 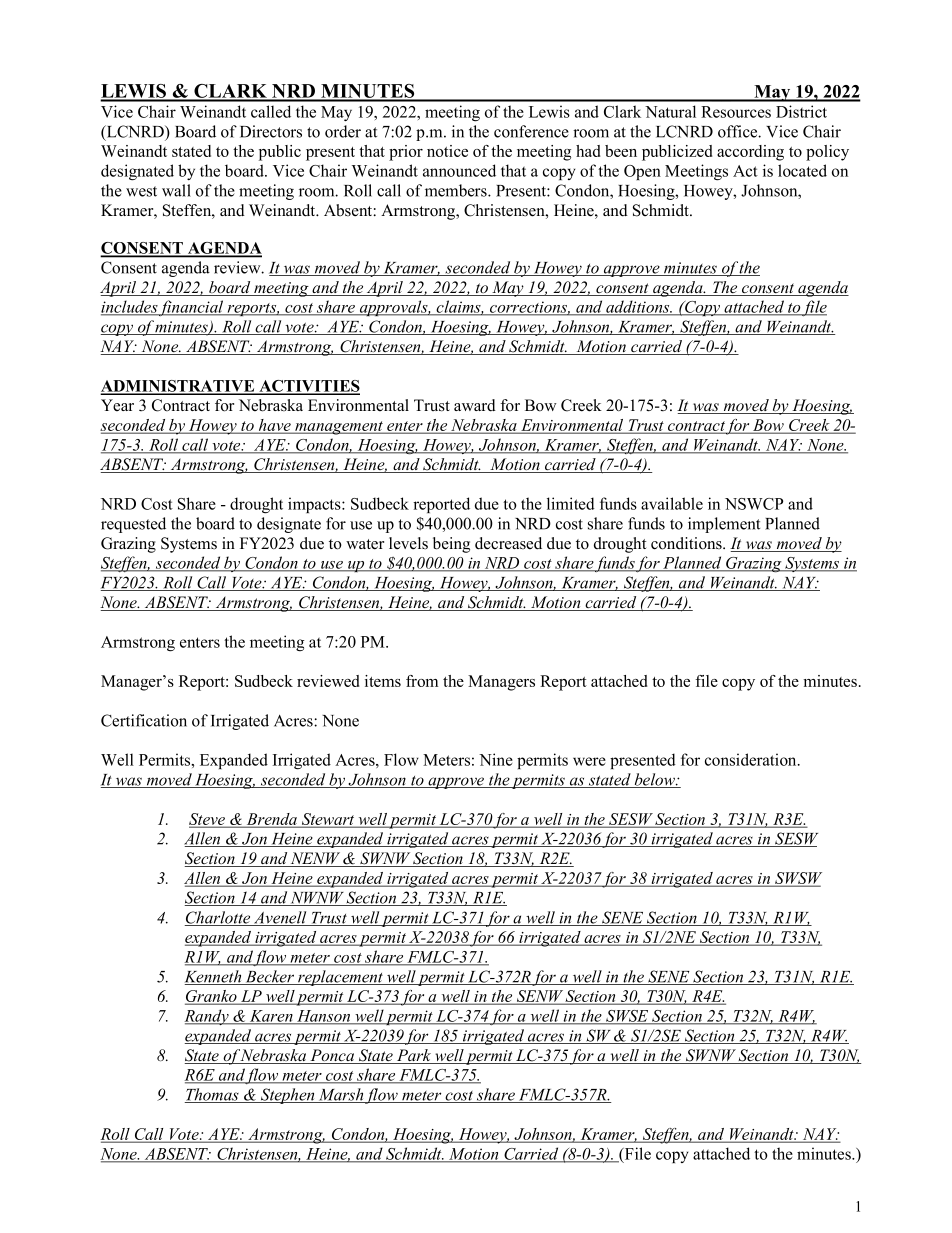 I want to click on Thomas, so click(x=213, y=1095).
